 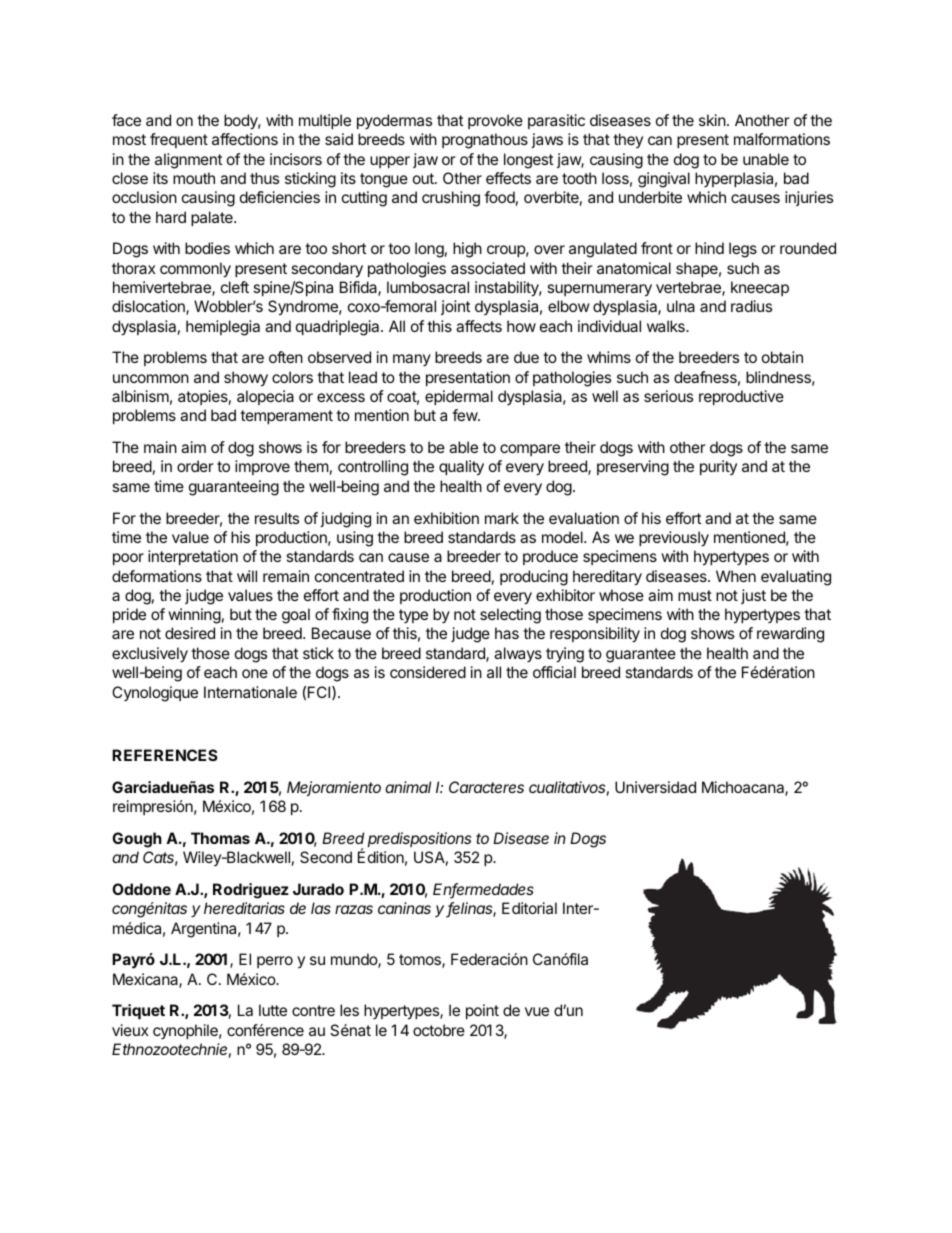 What do you see at coordinates (479, 326) in the image?
I see `affects` at bounding box center [479, 326].
